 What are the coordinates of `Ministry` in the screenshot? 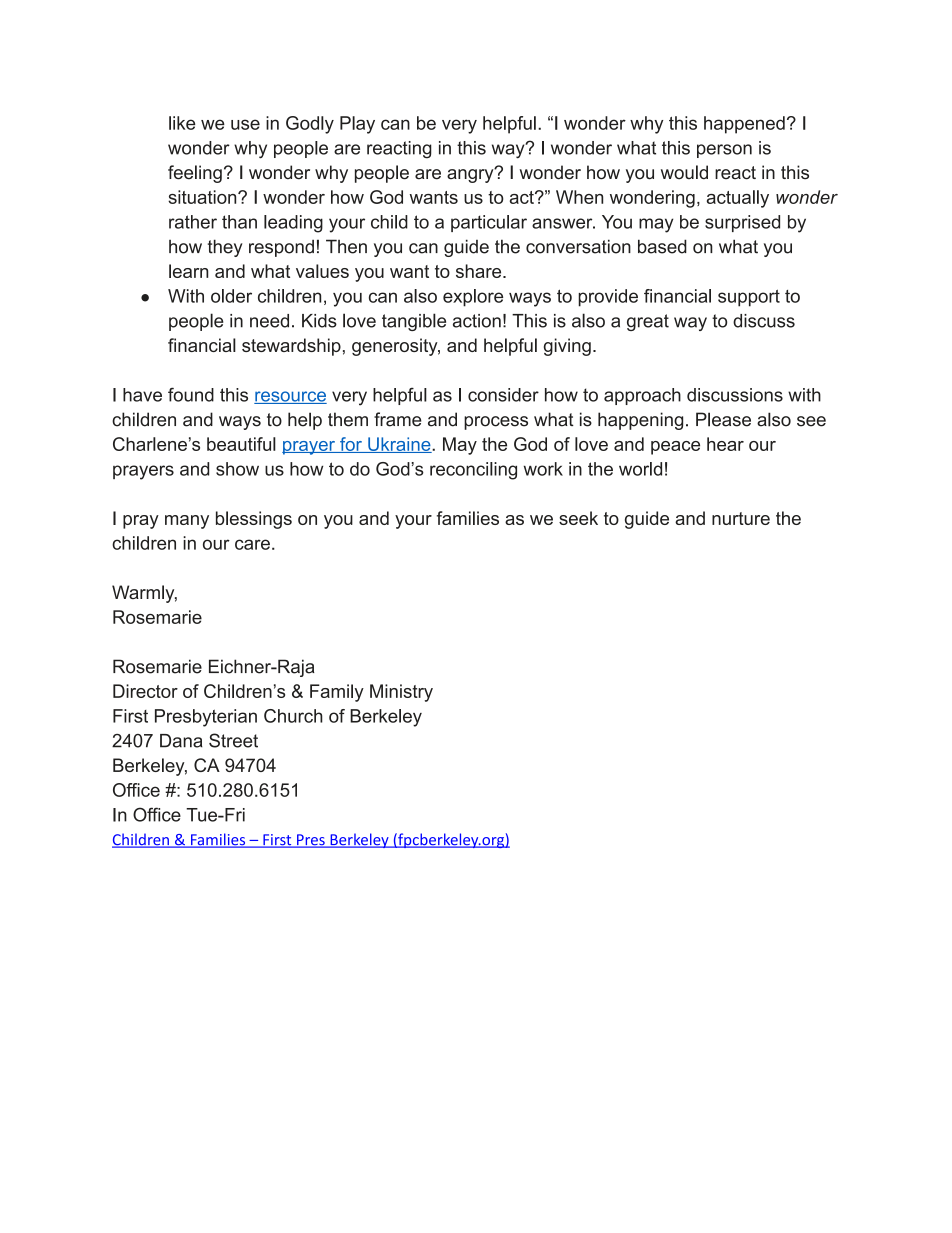 It's located at (401, 693).
